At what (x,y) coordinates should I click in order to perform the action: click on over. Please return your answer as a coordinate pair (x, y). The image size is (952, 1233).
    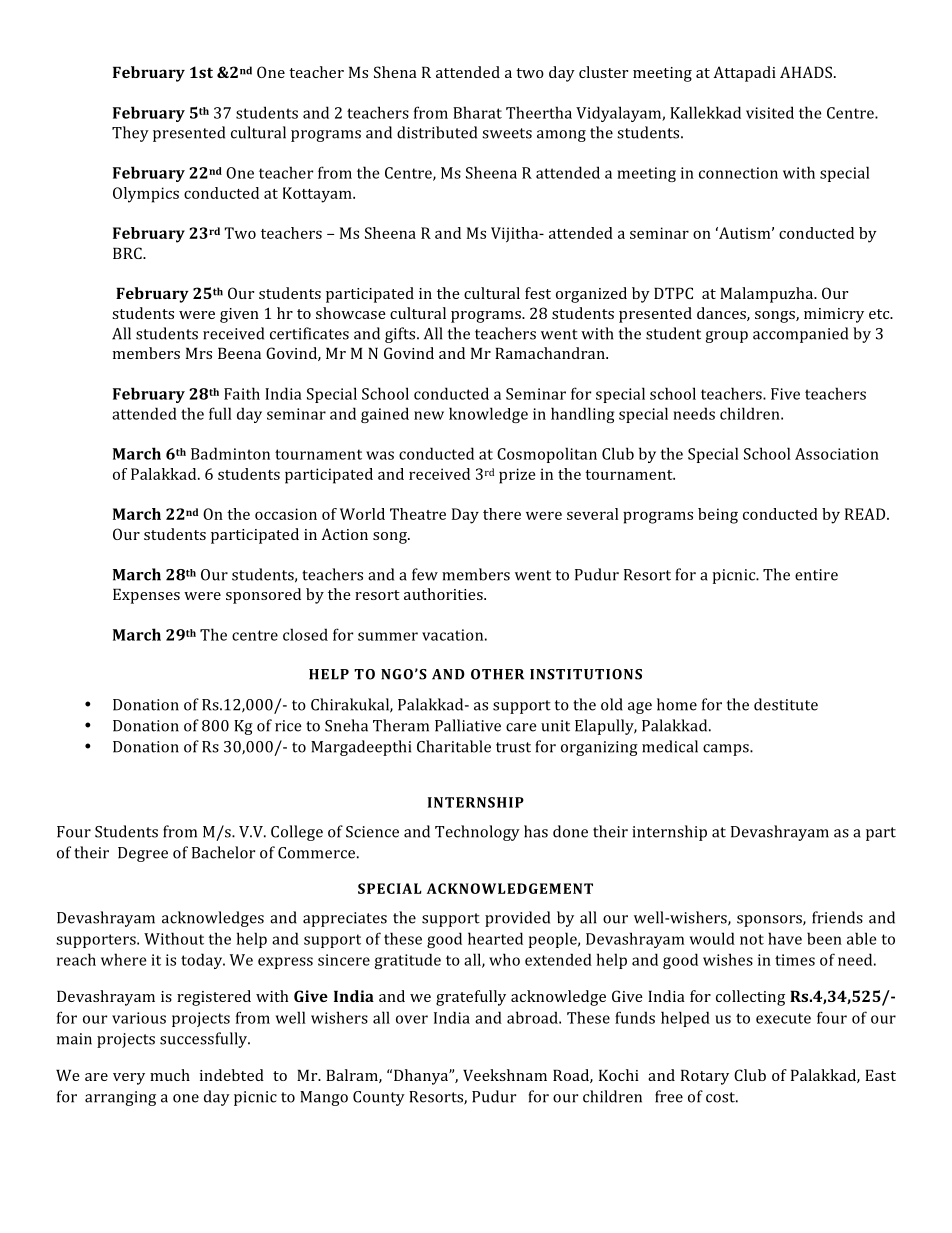
    Looking at the image, I should click on (412, 1019).
